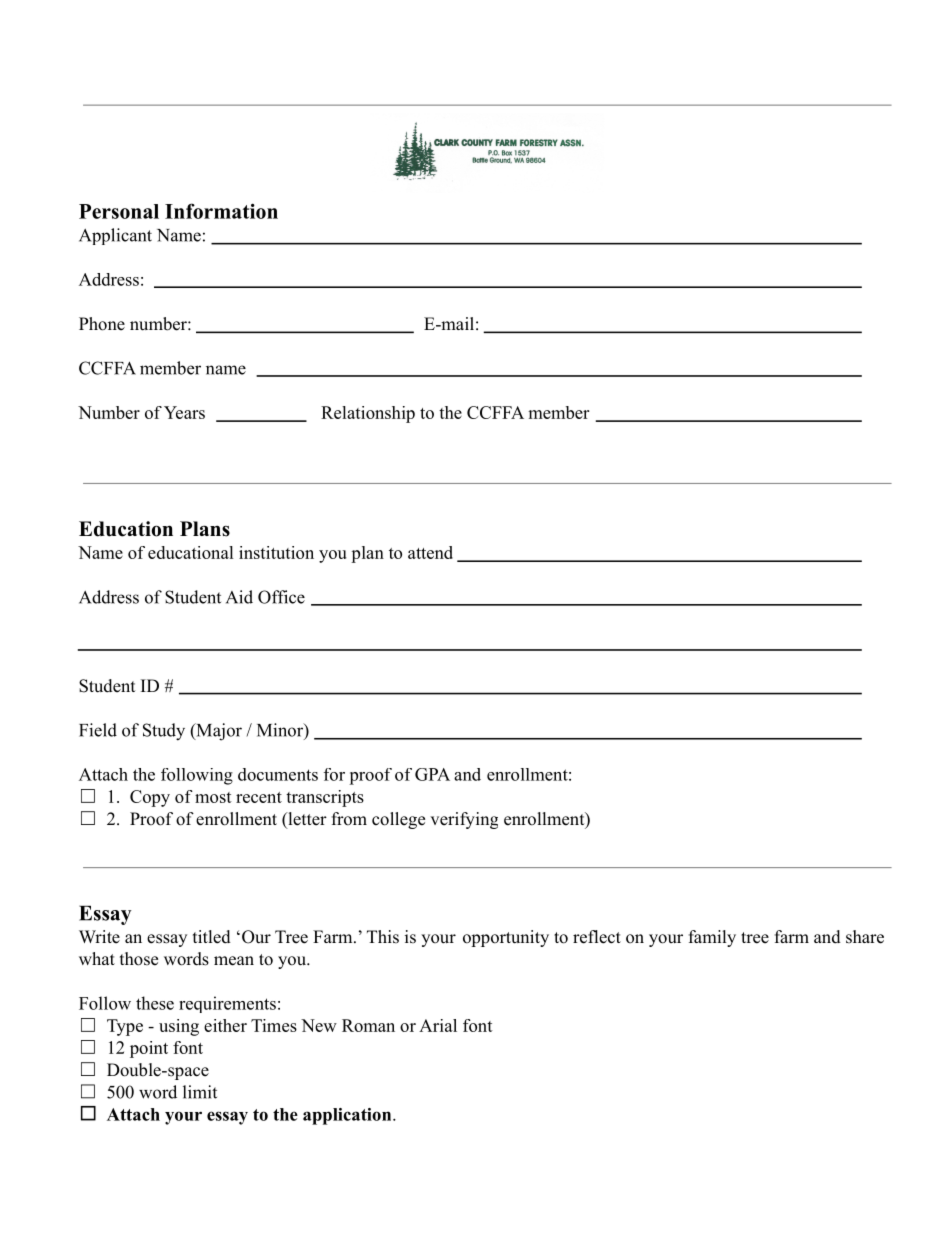 The image size is (952, 1233). Describe the element at coordinates (464, 820) in the screenshot. I see `verifying` at that location.
